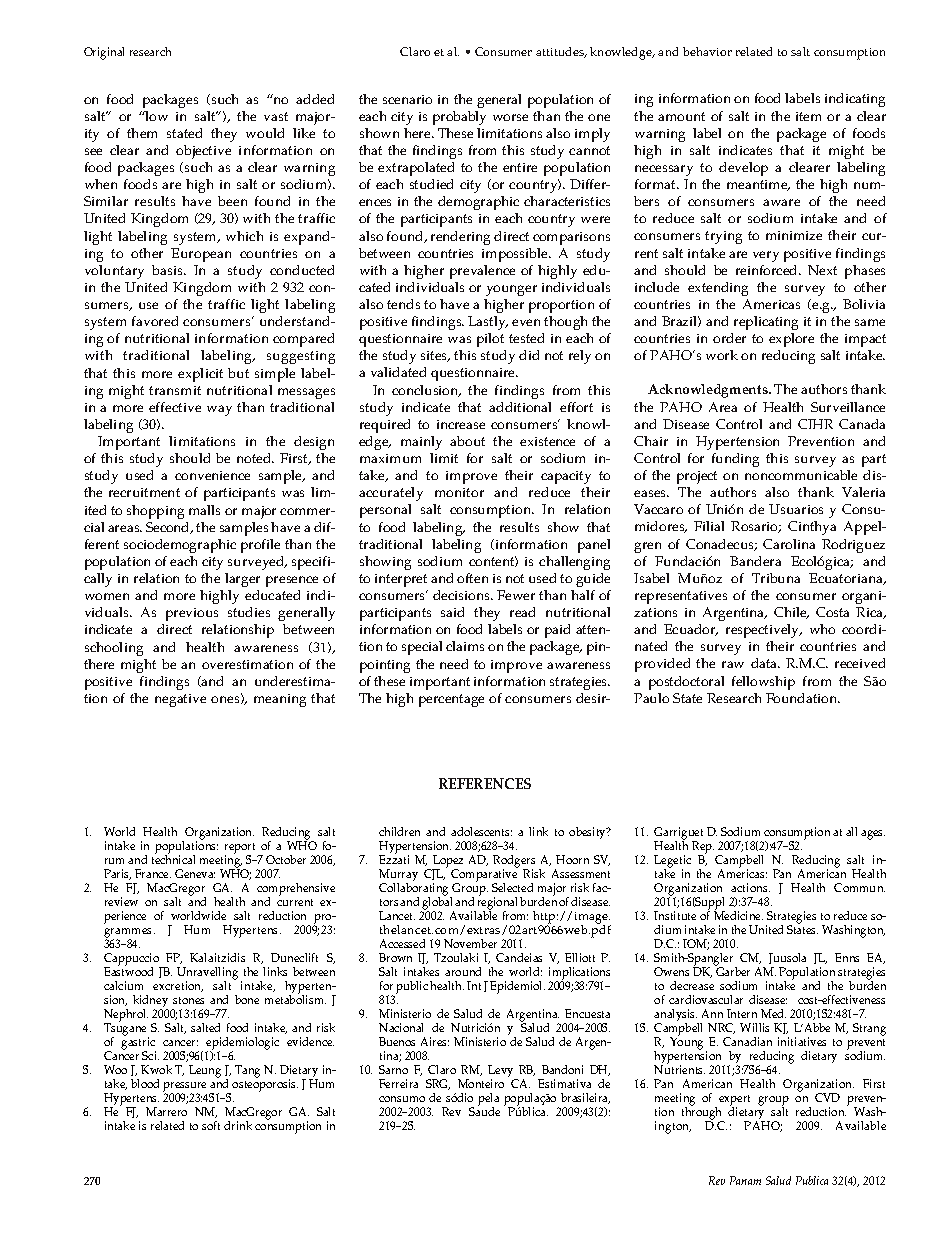 This screenshot has height=1233, width=952. Describe the element at coordinates (459, 118) in the screenshot. I see `probably` at that location.
